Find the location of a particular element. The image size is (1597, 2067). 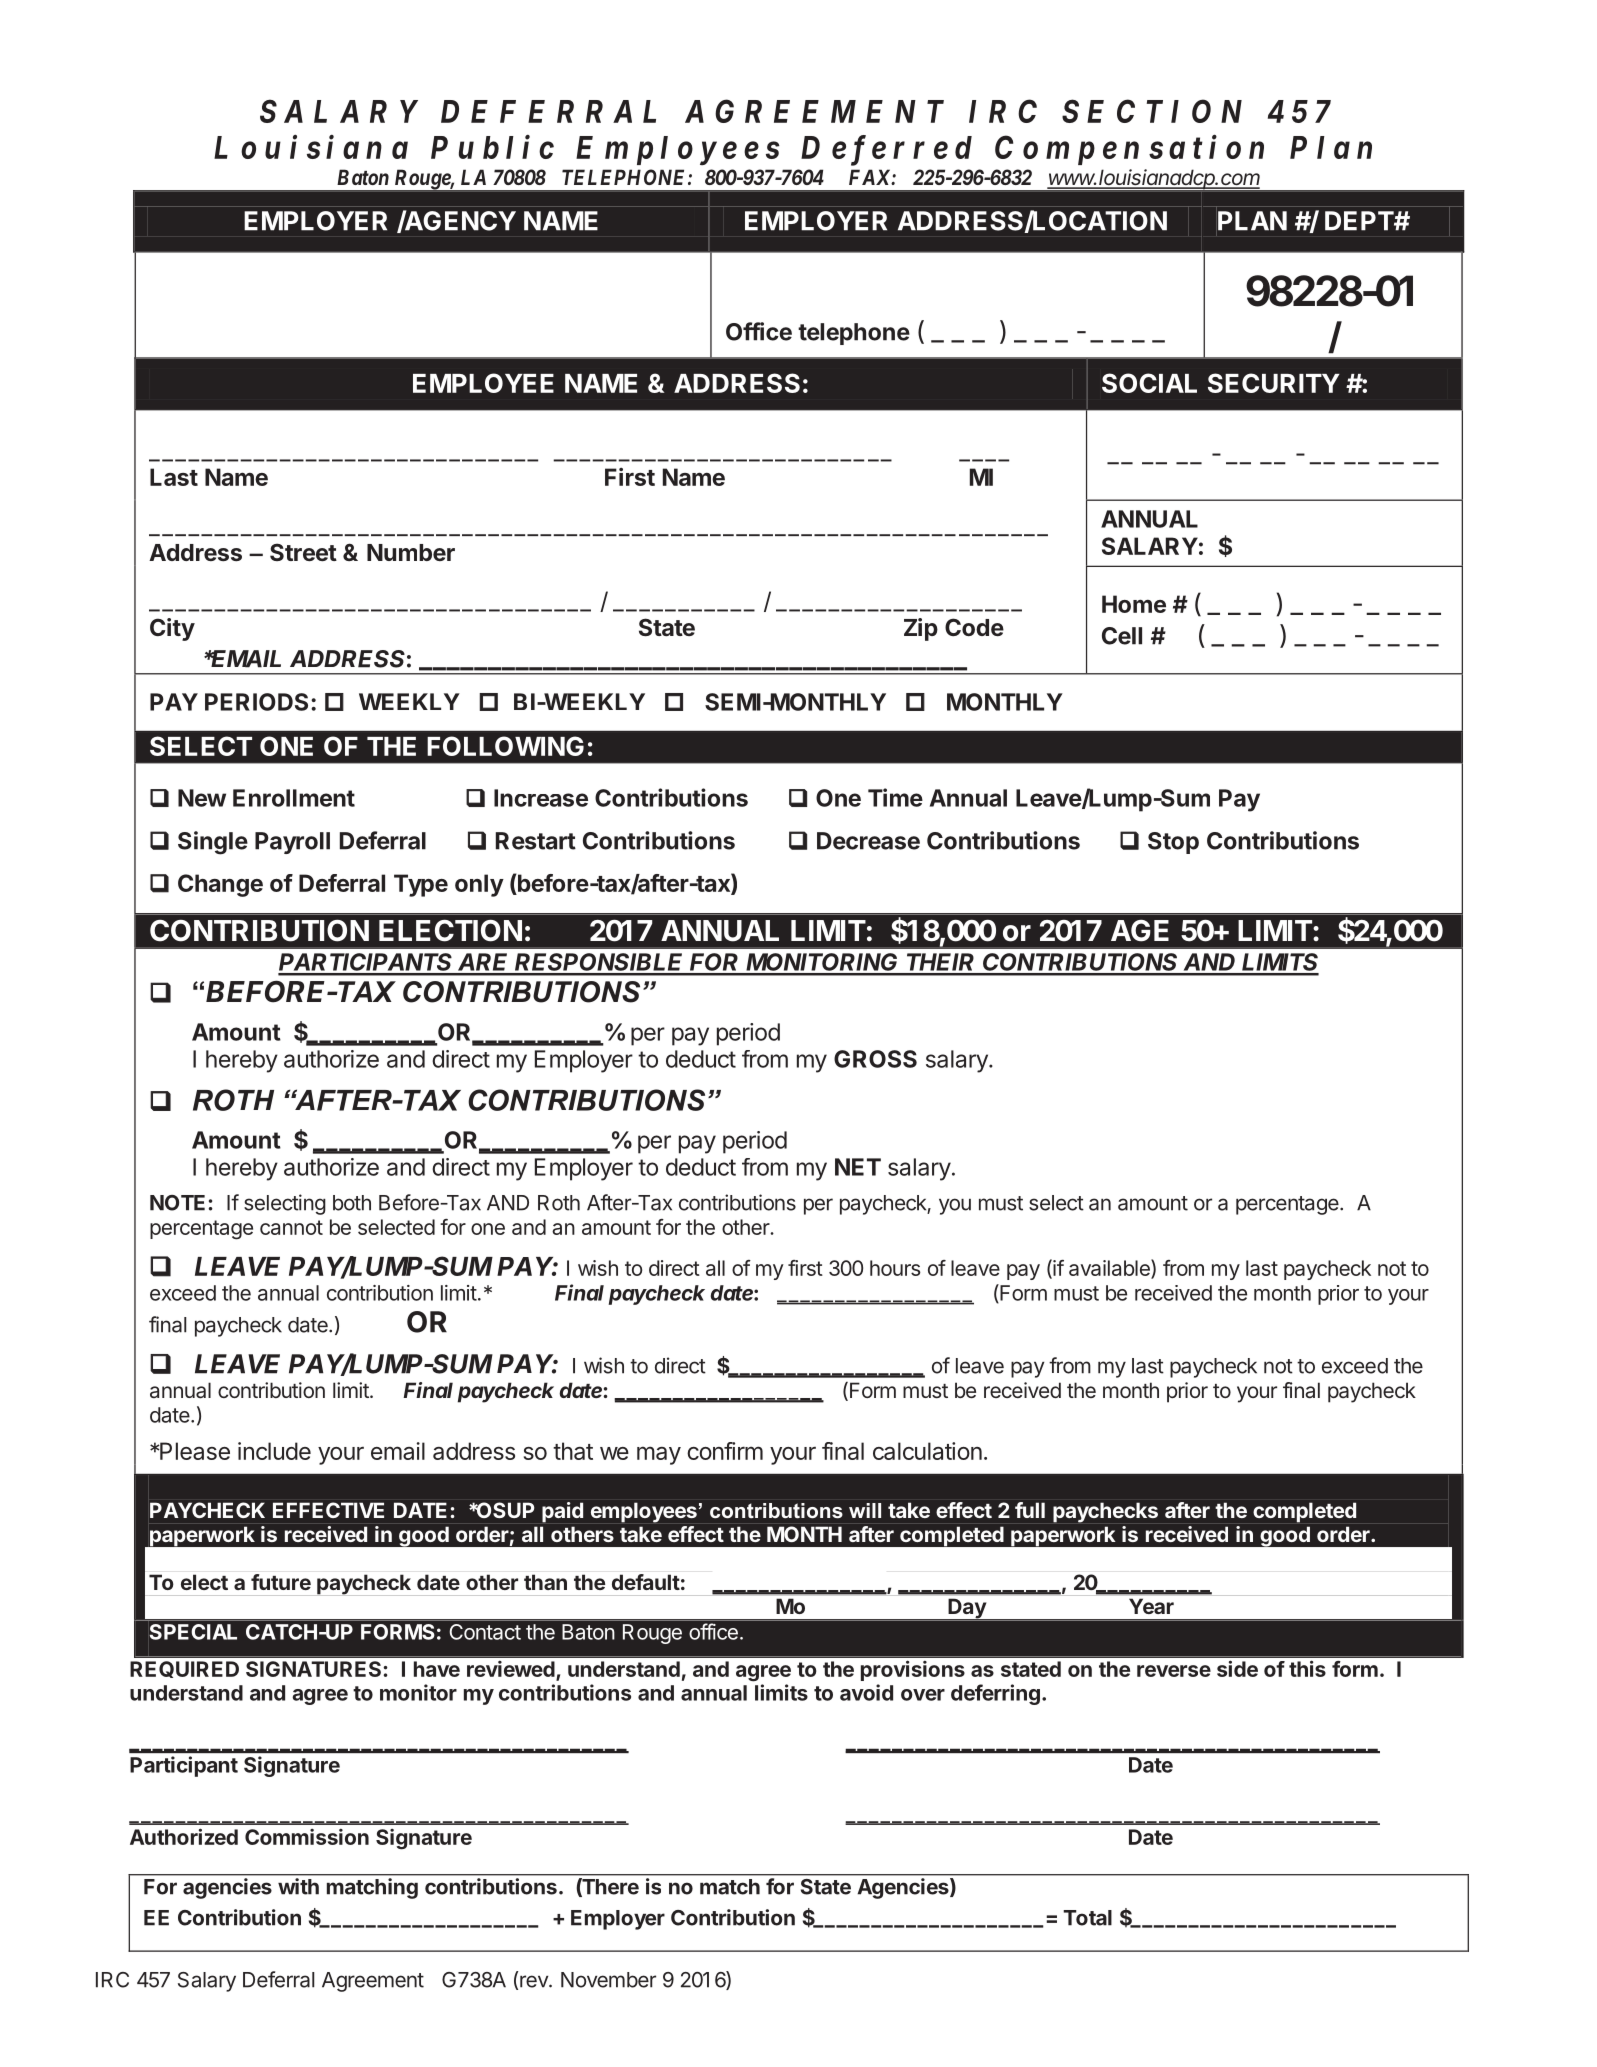

Street is located at coordinates (303, 552).
